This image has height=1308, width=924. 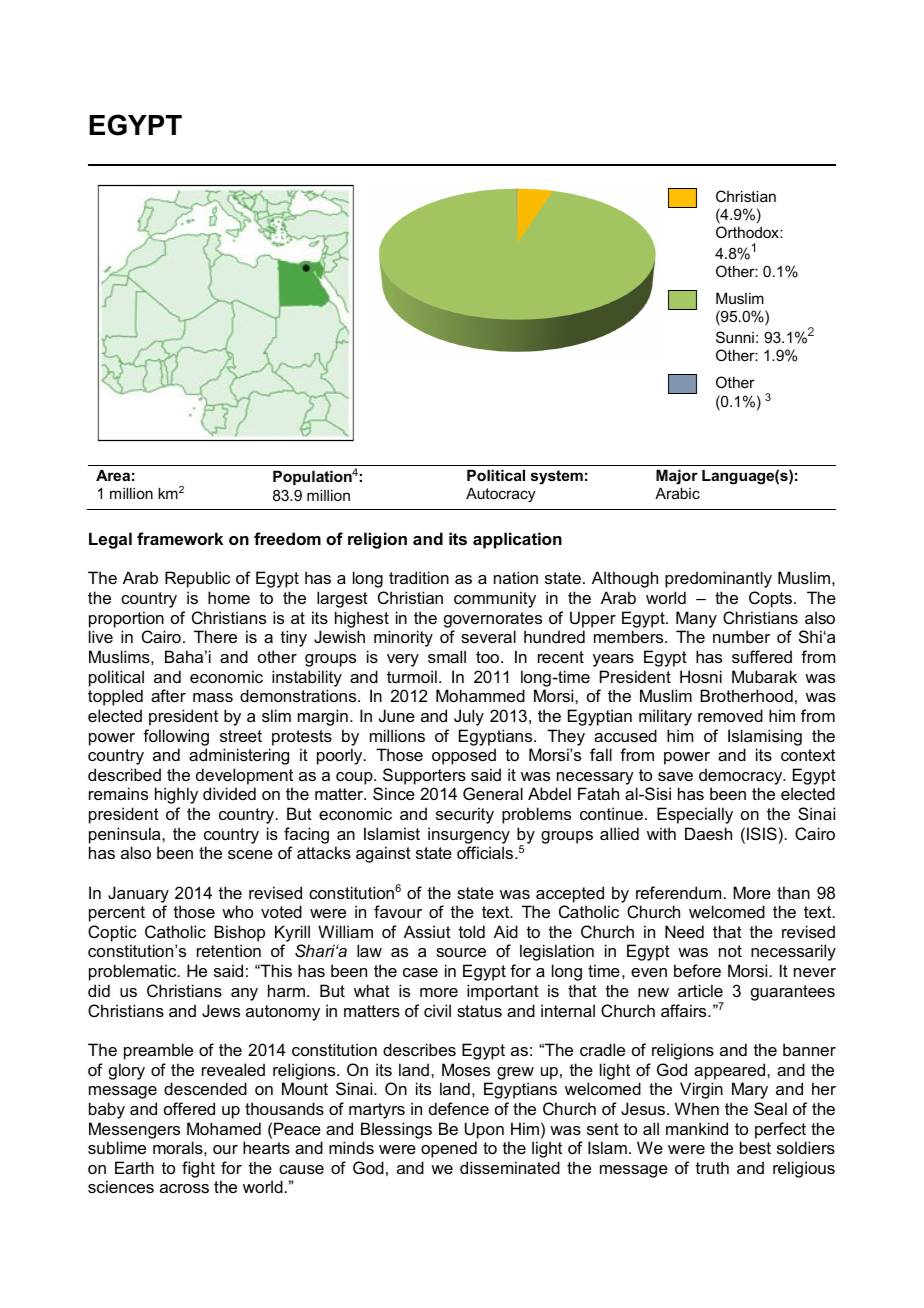 What do you see at coordinates (718, 579) in the image?
I see `predominantly` at bounding box center [718, 579].
